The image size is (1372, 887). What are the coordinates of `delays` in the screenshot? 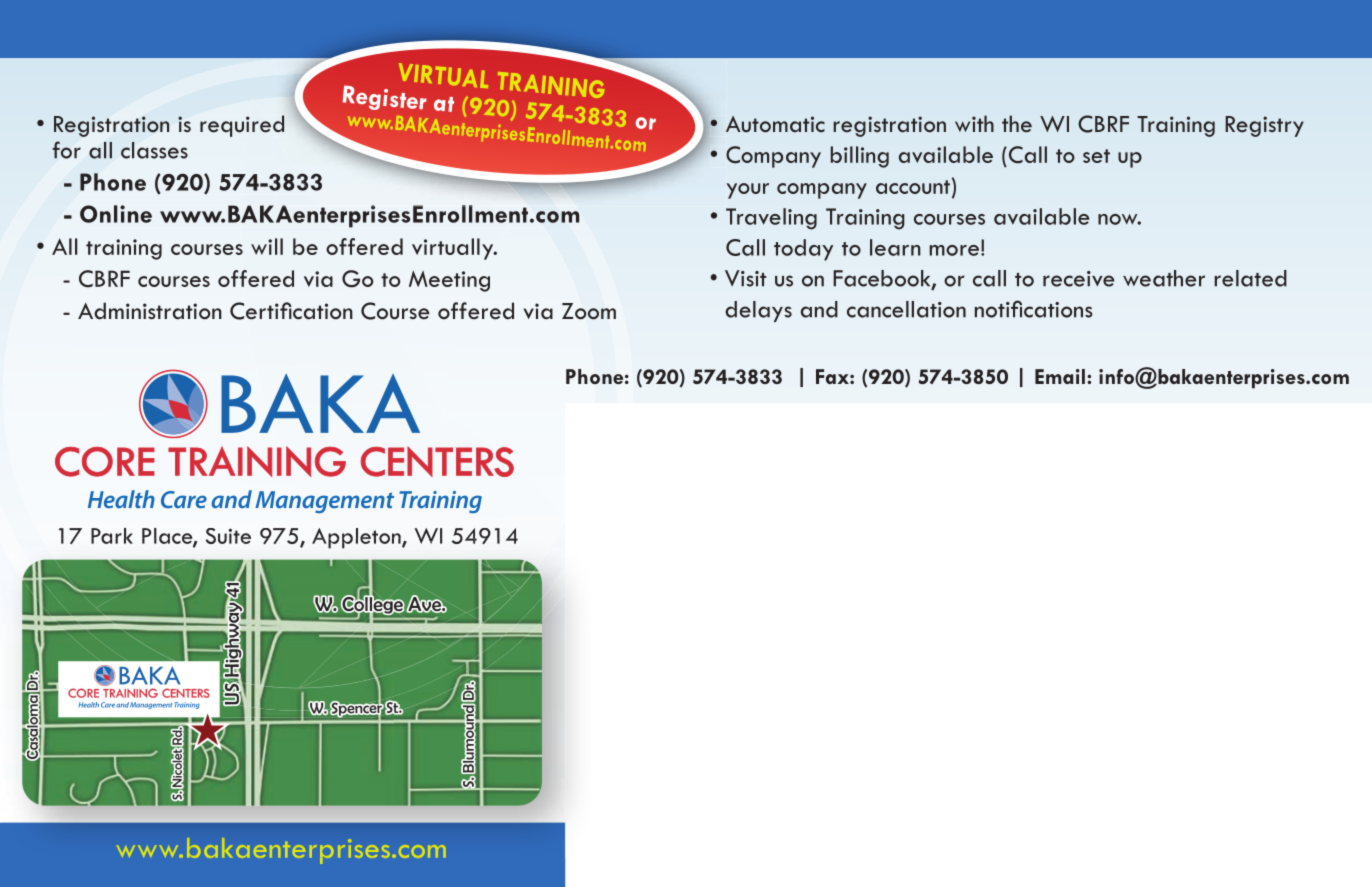 It's located at (758, 311).
